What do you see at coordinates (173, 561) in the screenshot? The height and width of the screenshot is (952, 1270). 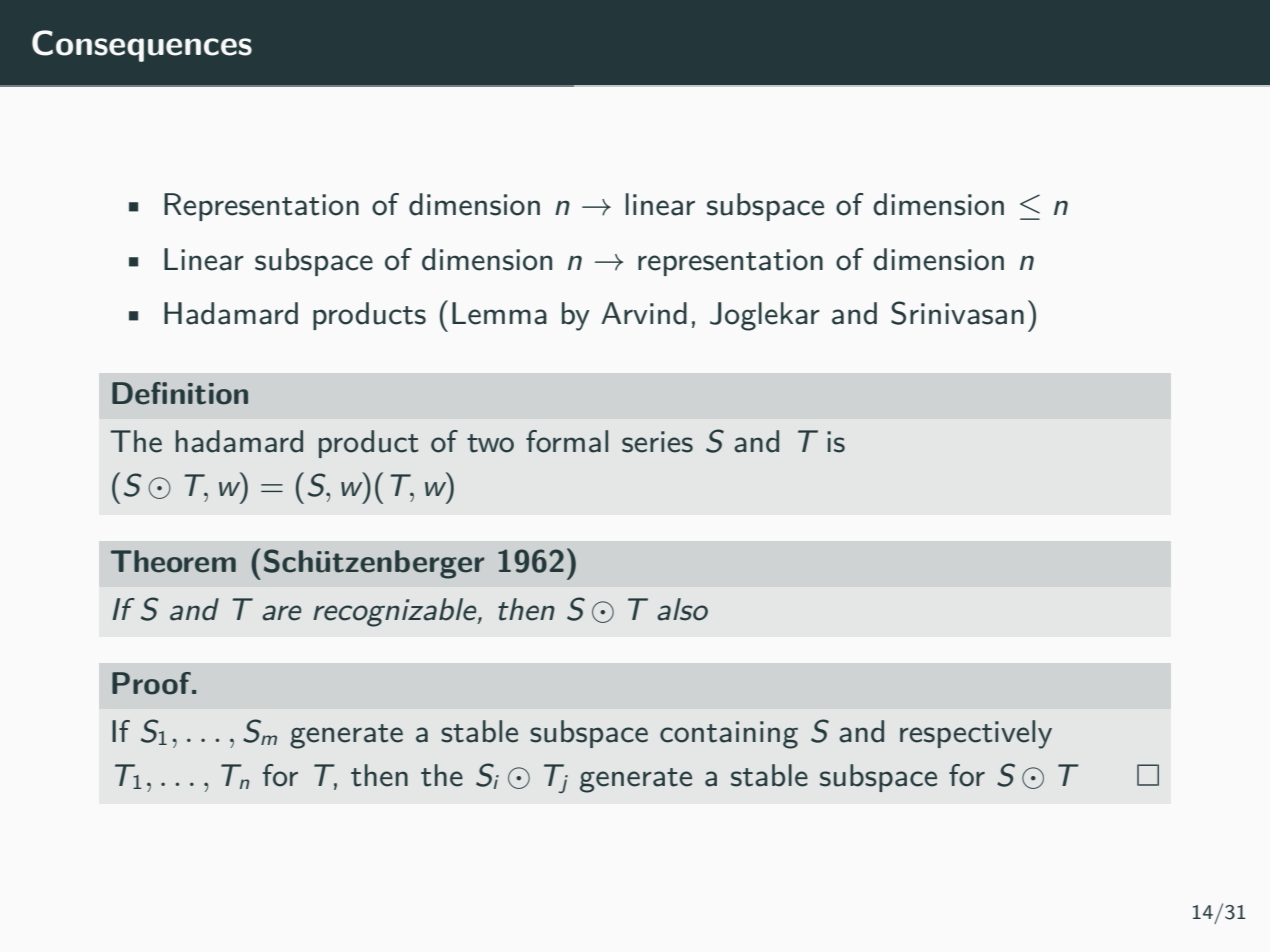 I see `Theorem` at bounding box center [173, 561].
